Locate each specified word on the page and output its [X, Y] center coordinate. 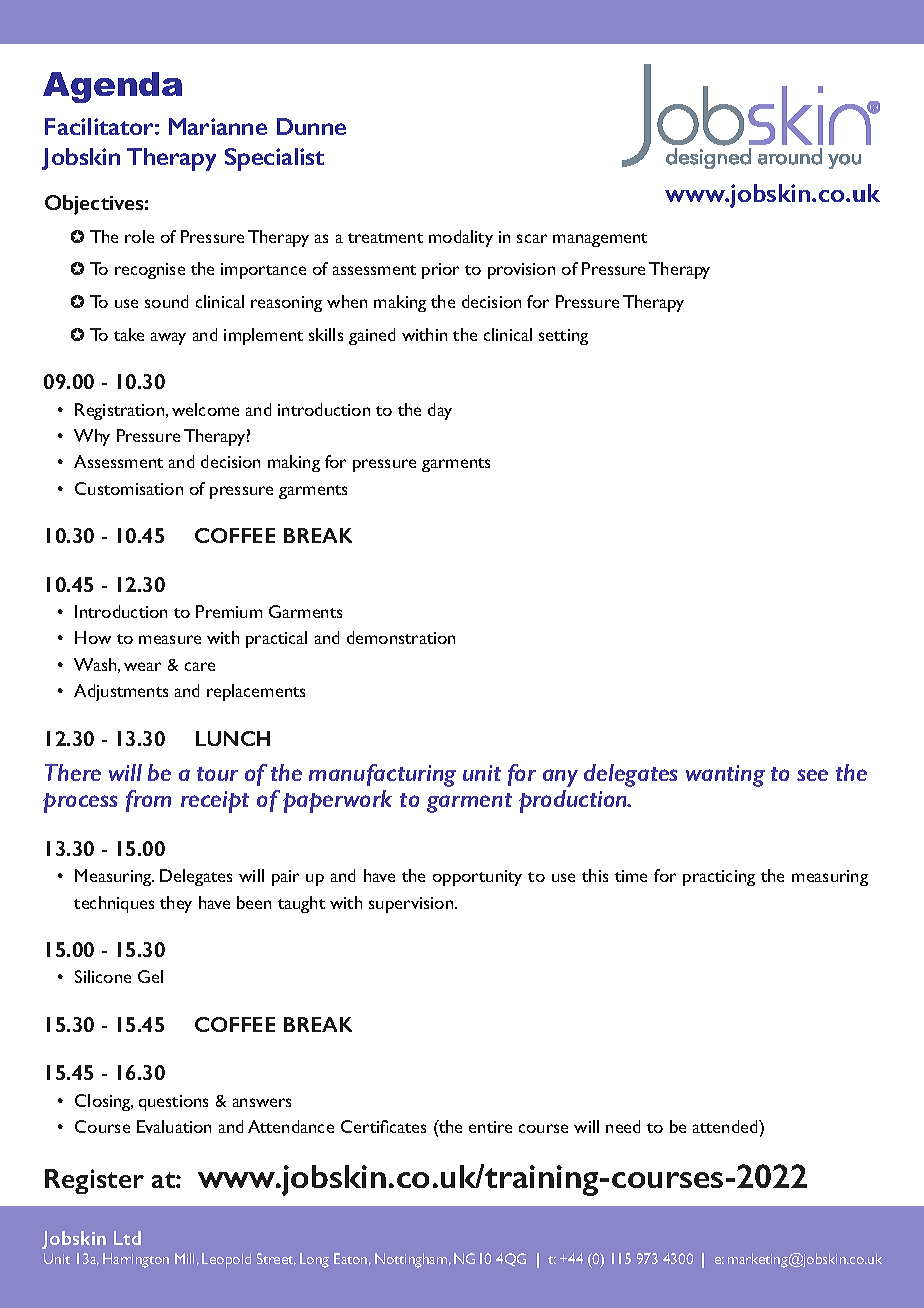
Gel [150, 976]
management [600, 240]
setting [563, 337]
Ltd [127, 1238]
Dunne [311, 126]
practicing [719, 878]
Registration [121, 411]
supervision [412, 905]
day [440, 411]
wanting [725, 776]
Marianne [218, 126]
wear [142, 666]
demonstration [401, 637]
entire [490, 1127]
